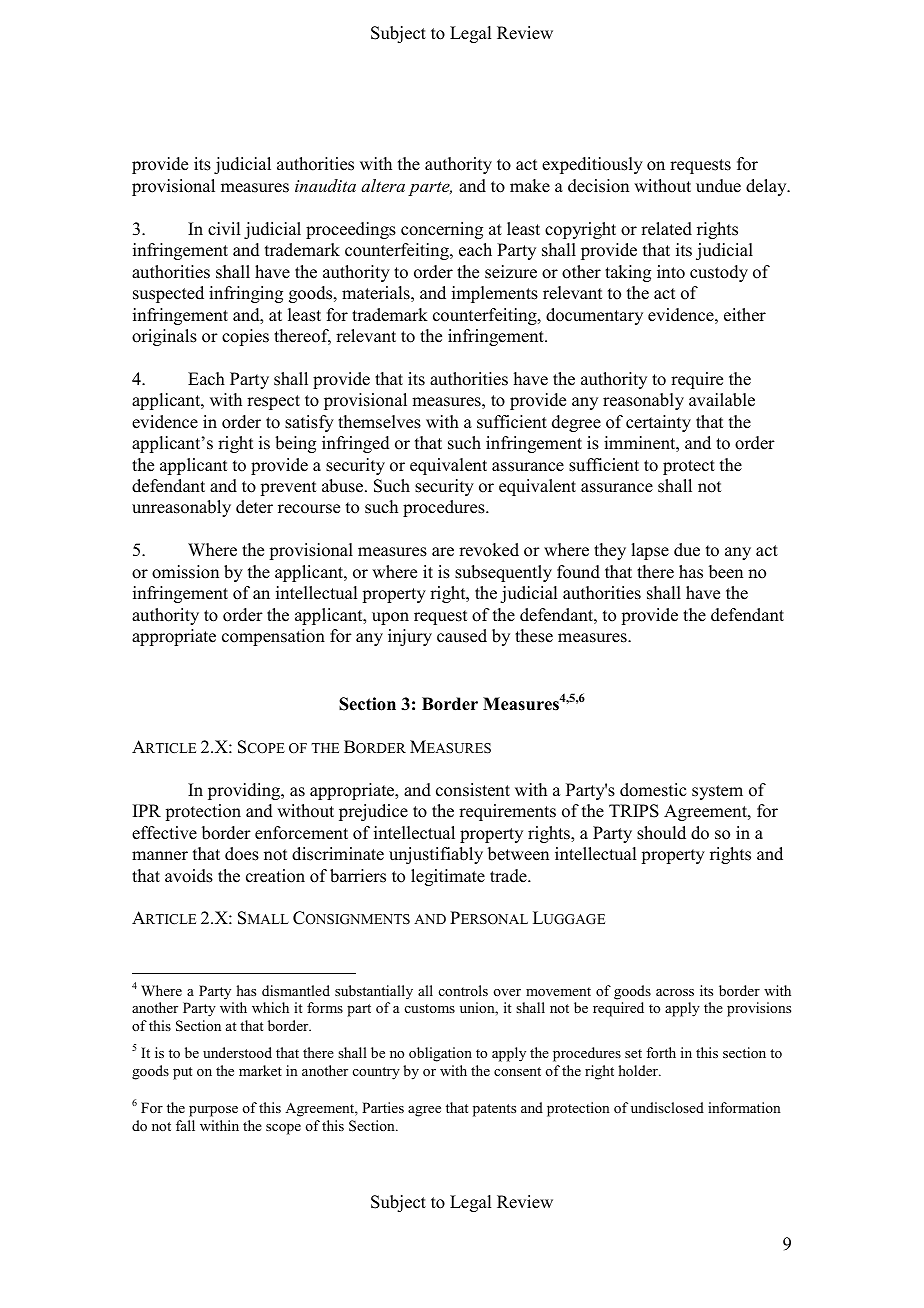 Image resolution: width=924 pixels, height=1308 pixels. What do you see at coordinates (726, 572) in the screenshot?
I see `been` at bounding box center [726, 572].
